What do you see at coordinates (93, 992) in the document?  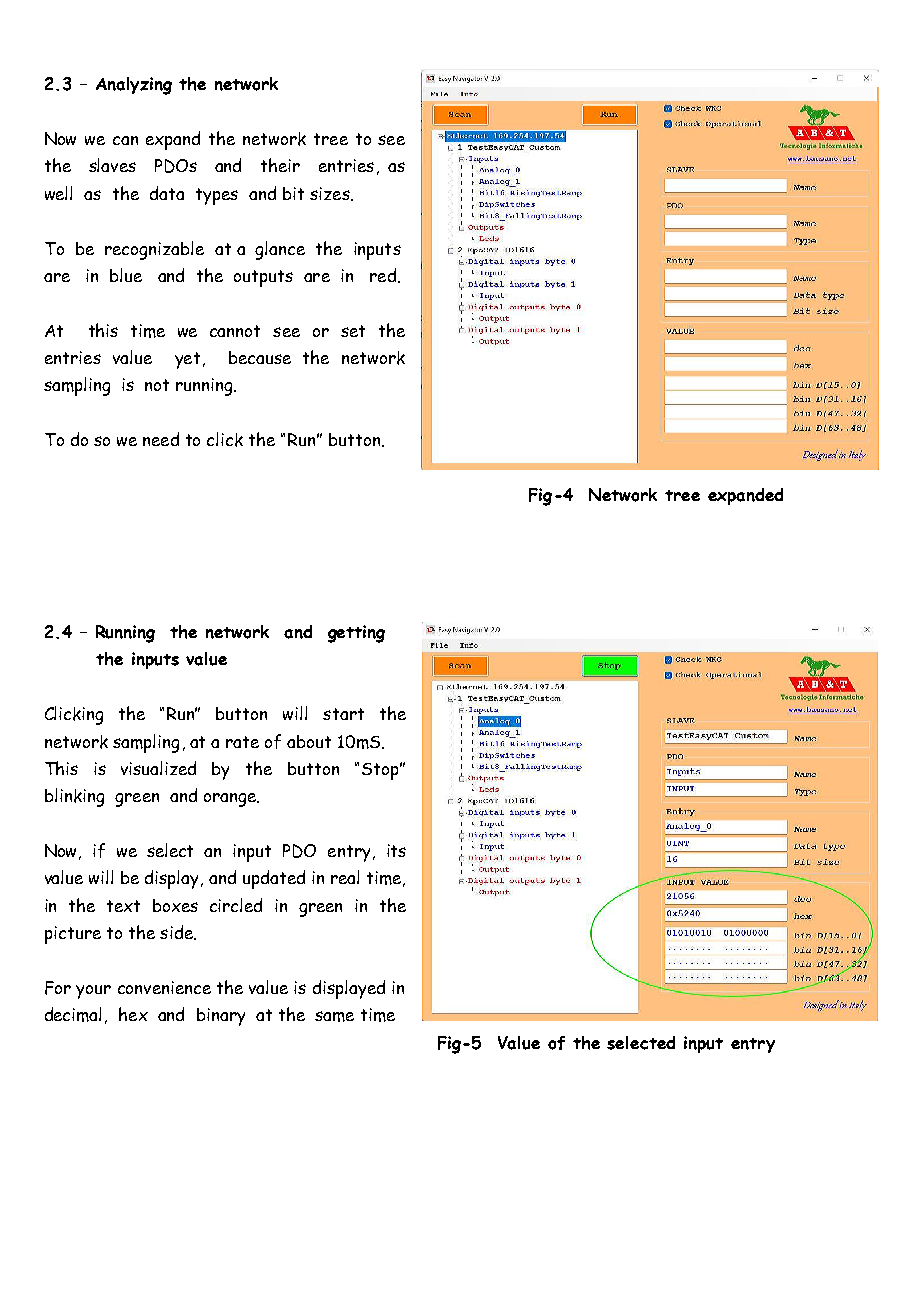 I see `your` at bounding box center [93, 992].
